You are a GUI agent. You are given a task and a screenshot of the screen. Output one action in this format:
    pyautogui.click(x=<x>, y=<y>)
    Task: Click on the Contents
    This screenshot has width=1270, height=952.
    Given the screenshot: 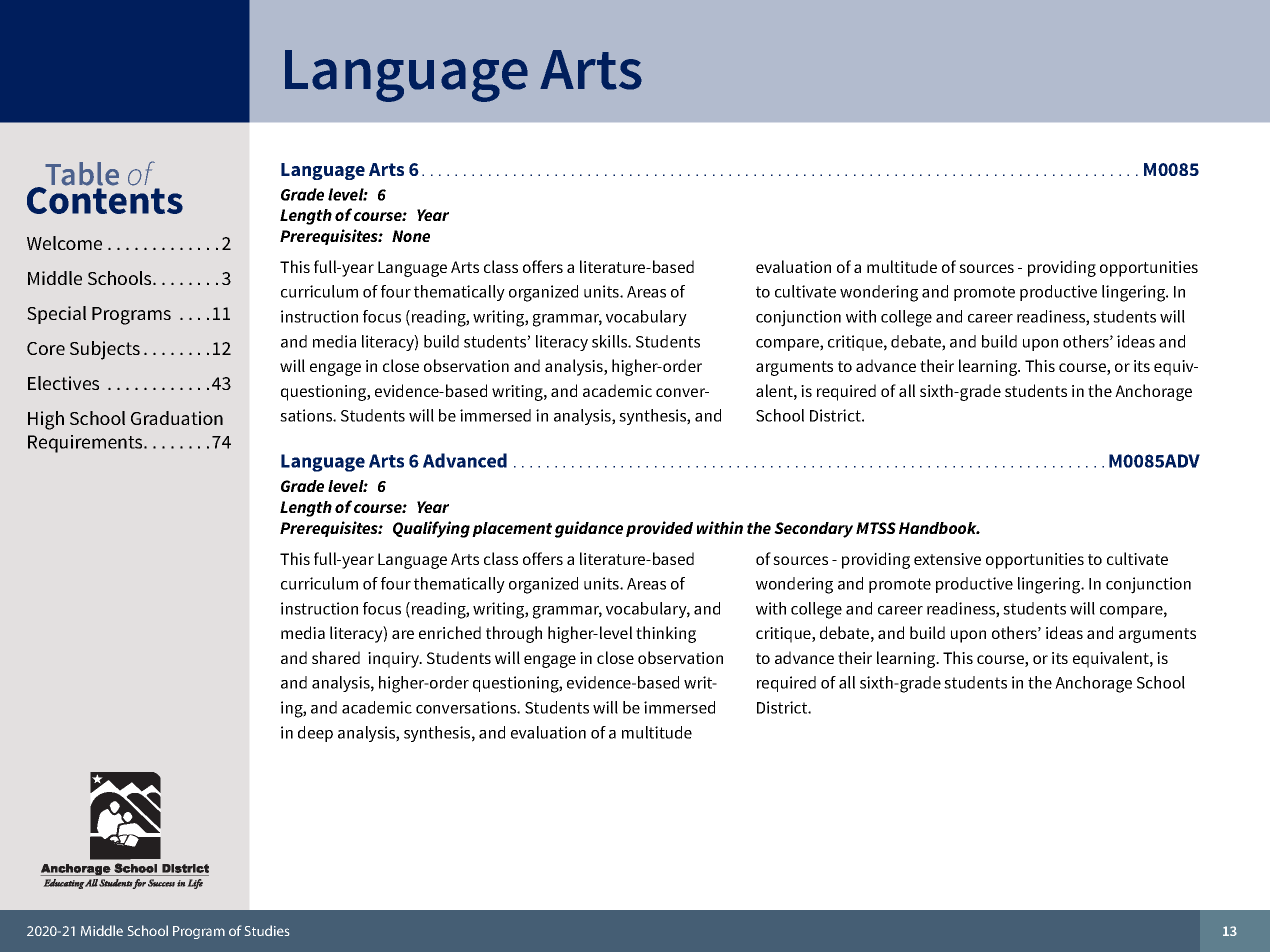 What is the action you would take?
    pyautogui.click(x=105, y=199)
